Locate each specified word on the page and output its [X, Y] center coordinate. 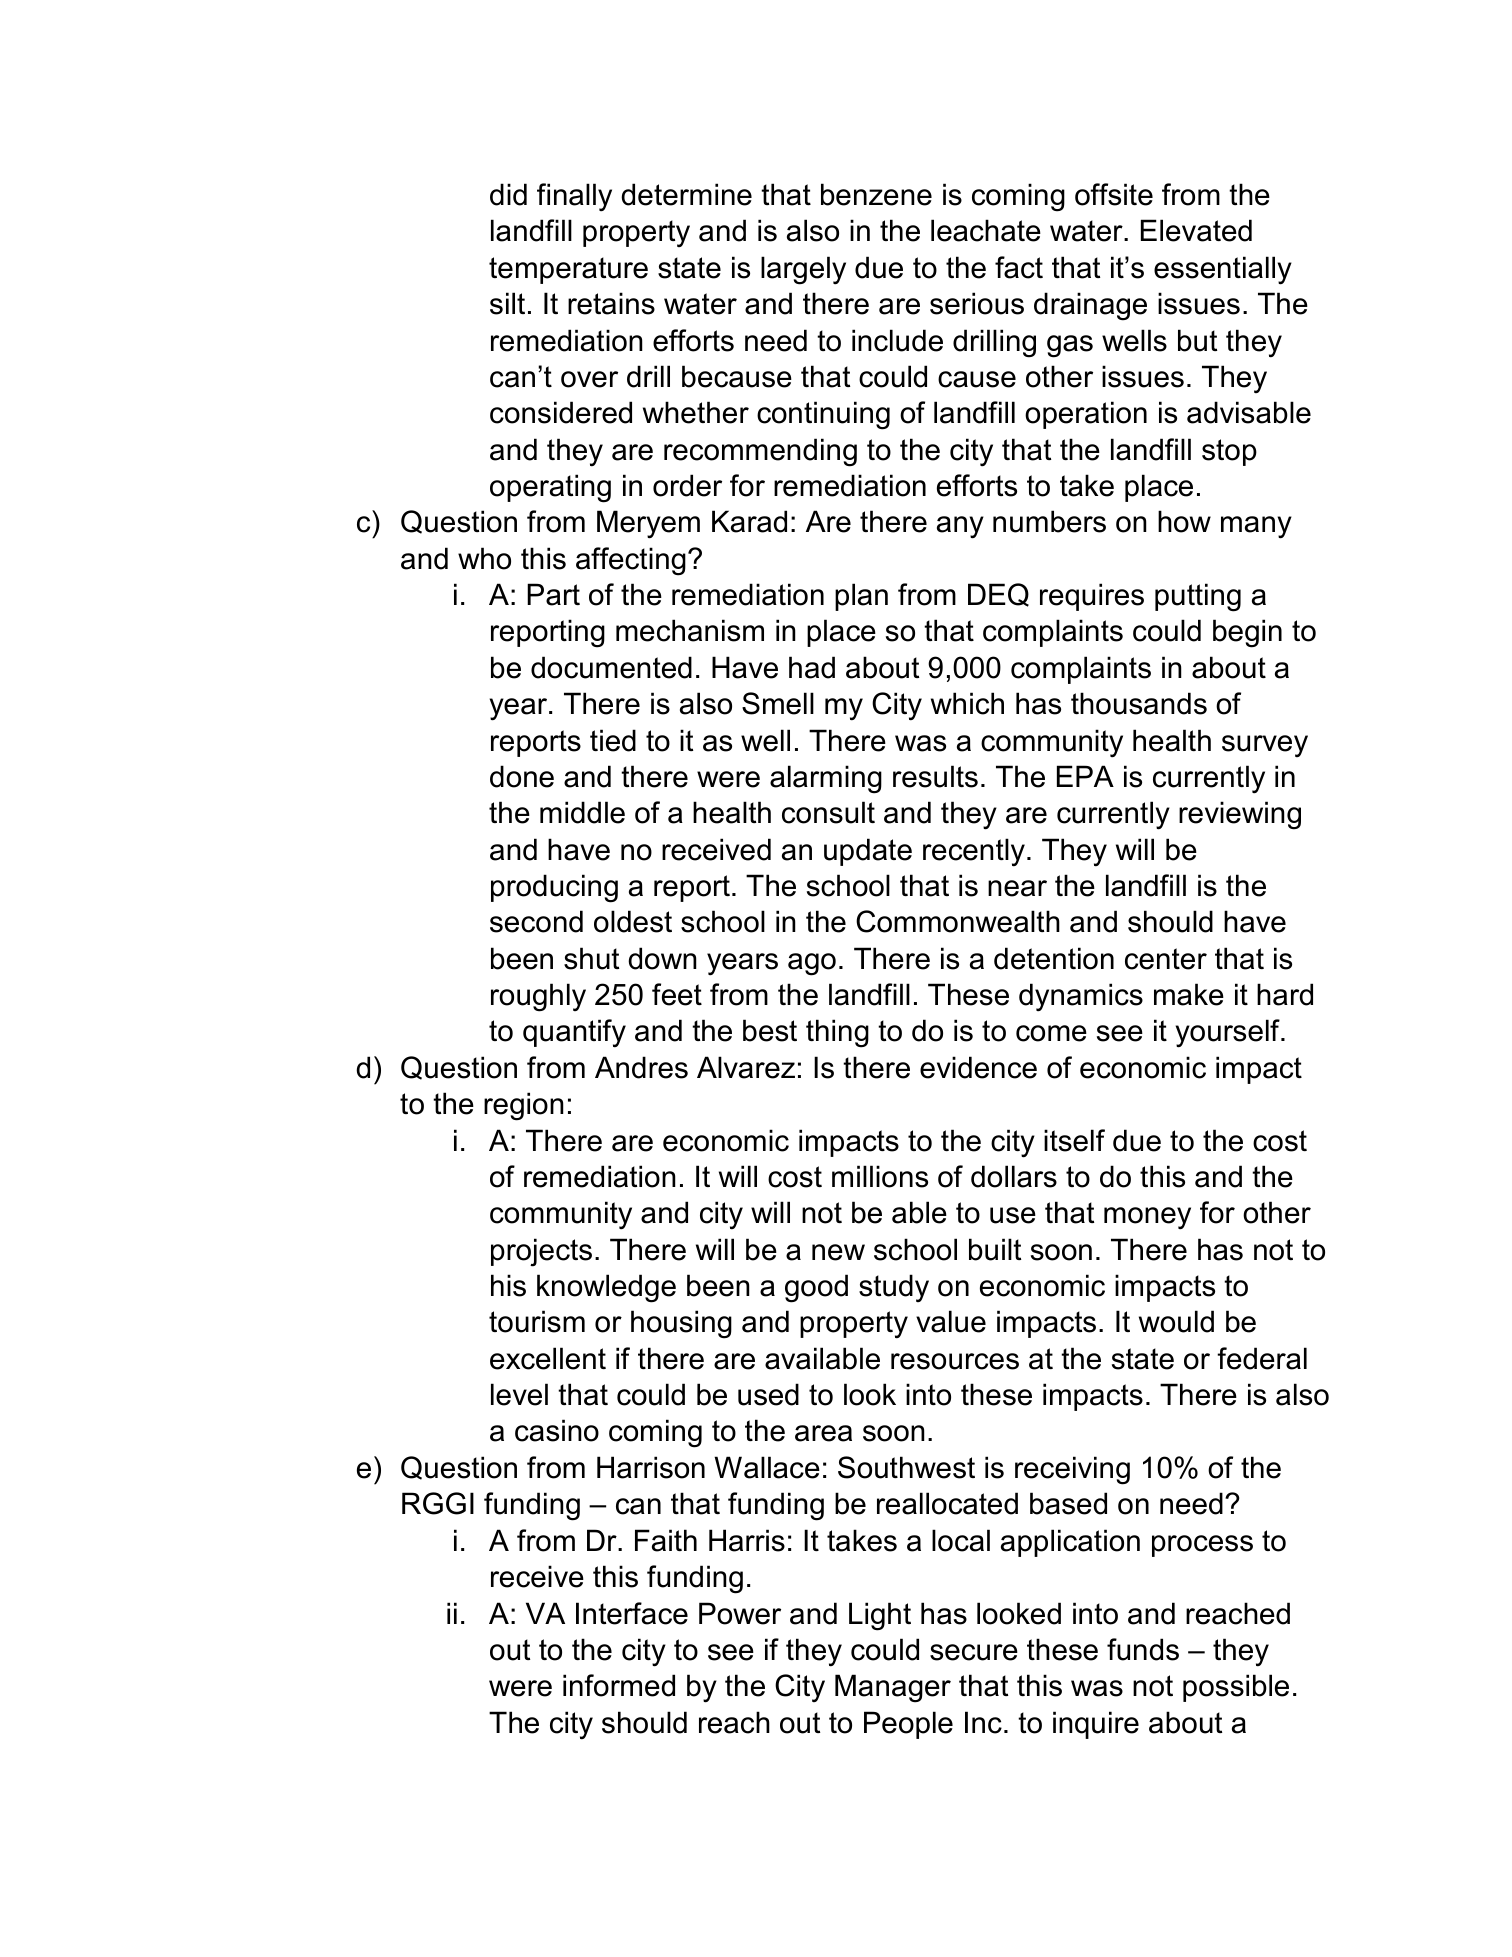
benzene [876, 194]
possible [1236, 1688]
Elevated [1196, 230]
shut [591, 958]
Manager [893, 1688]
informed [619, 1685]
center [1166, 959]
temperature [568, 270]
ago [812, 964]
